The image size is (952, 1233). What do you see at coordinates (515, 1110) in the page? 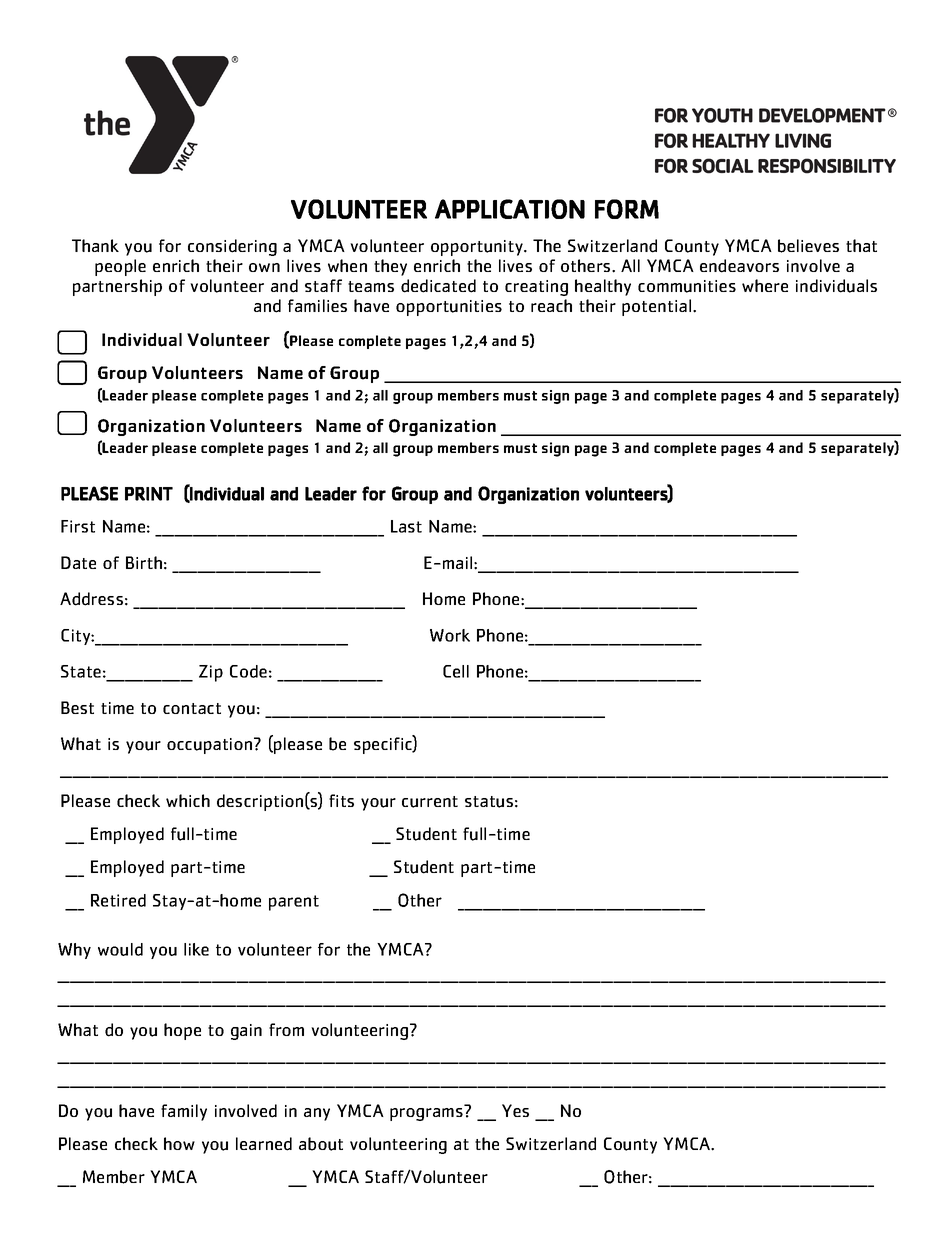
I see `Yes` at bounding box center [515, 1110].
